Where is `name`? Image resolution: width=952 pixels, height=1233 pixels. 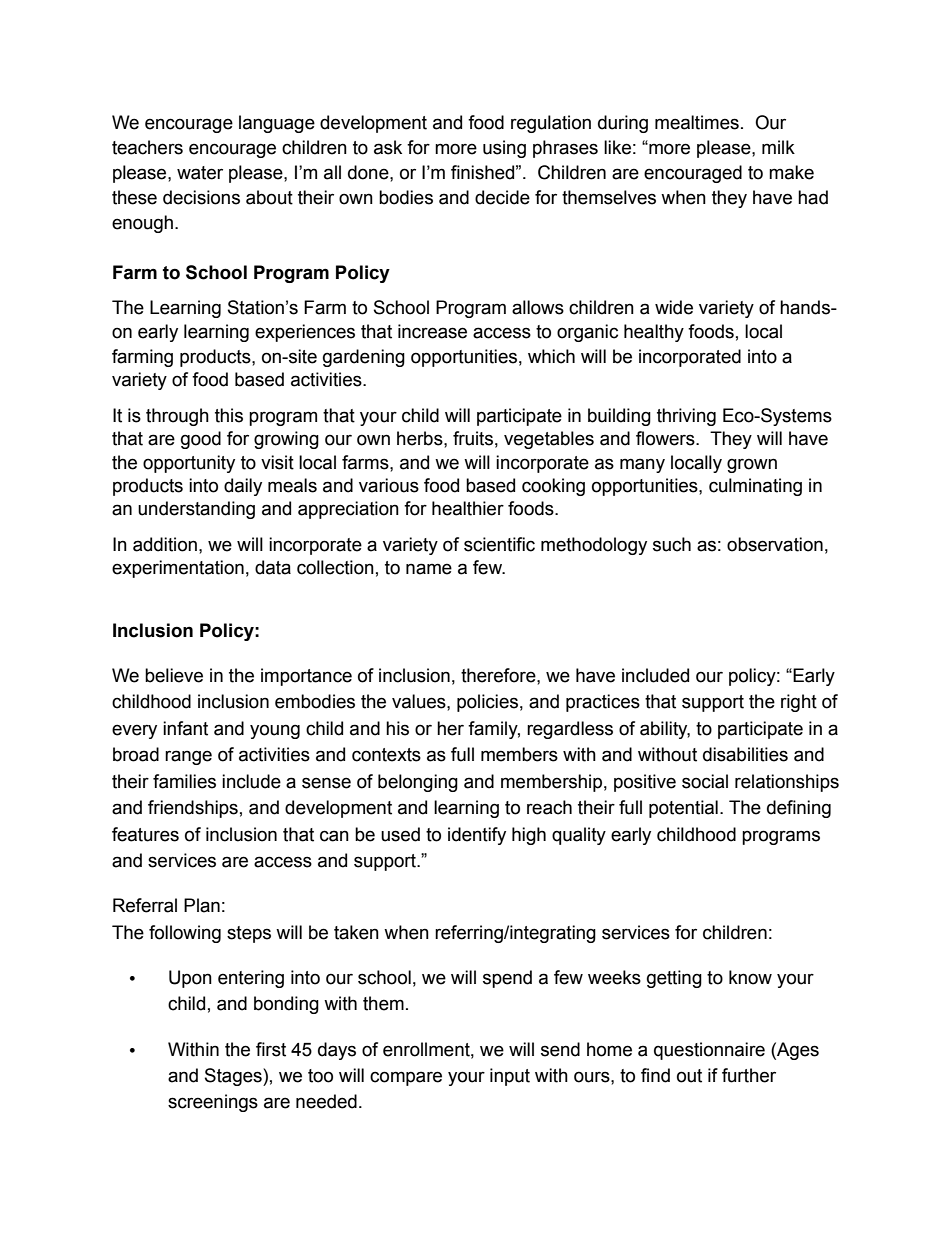 name is located at coordinates (429, 569).
